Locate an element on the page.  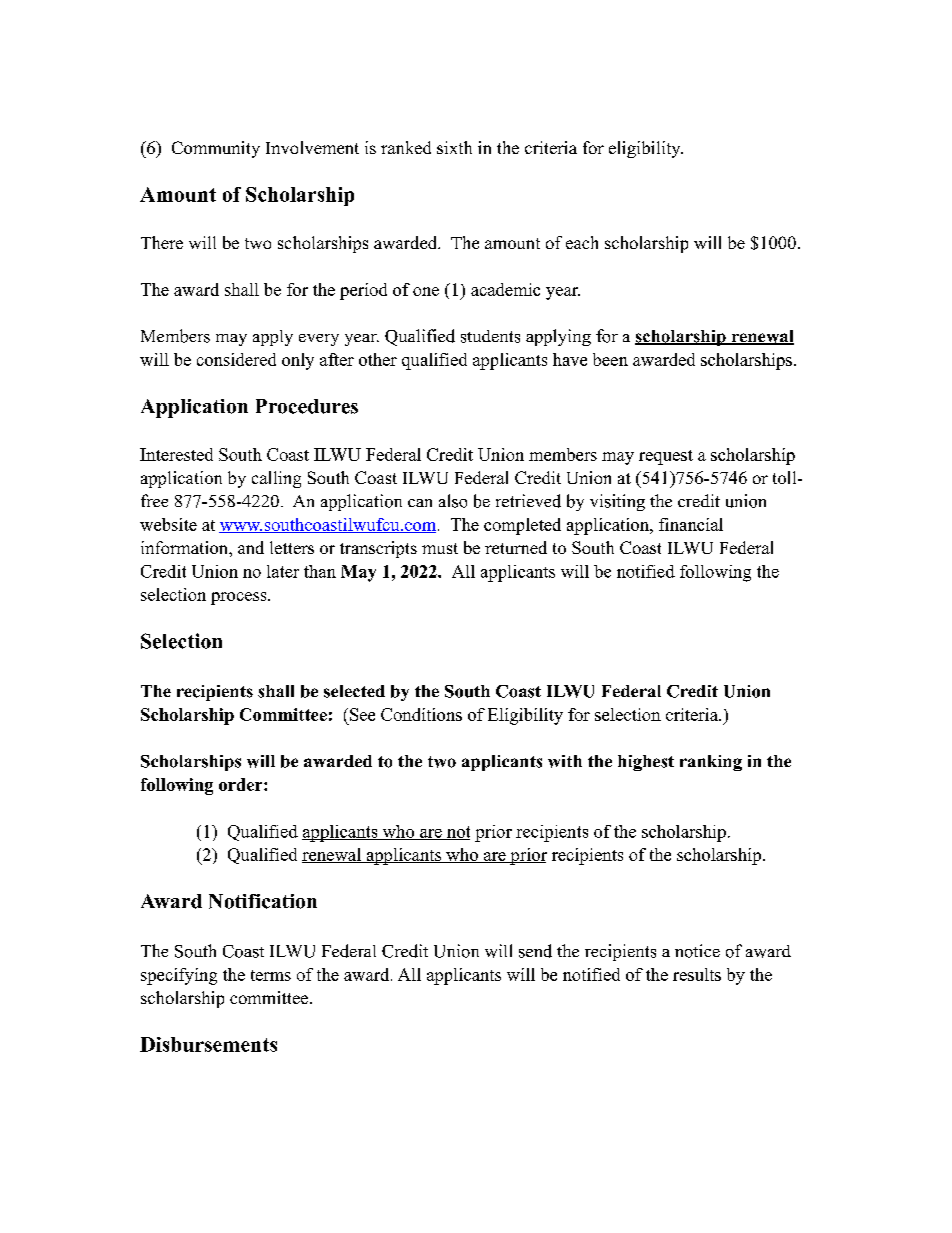
send is located at coordinates (535, 951).
